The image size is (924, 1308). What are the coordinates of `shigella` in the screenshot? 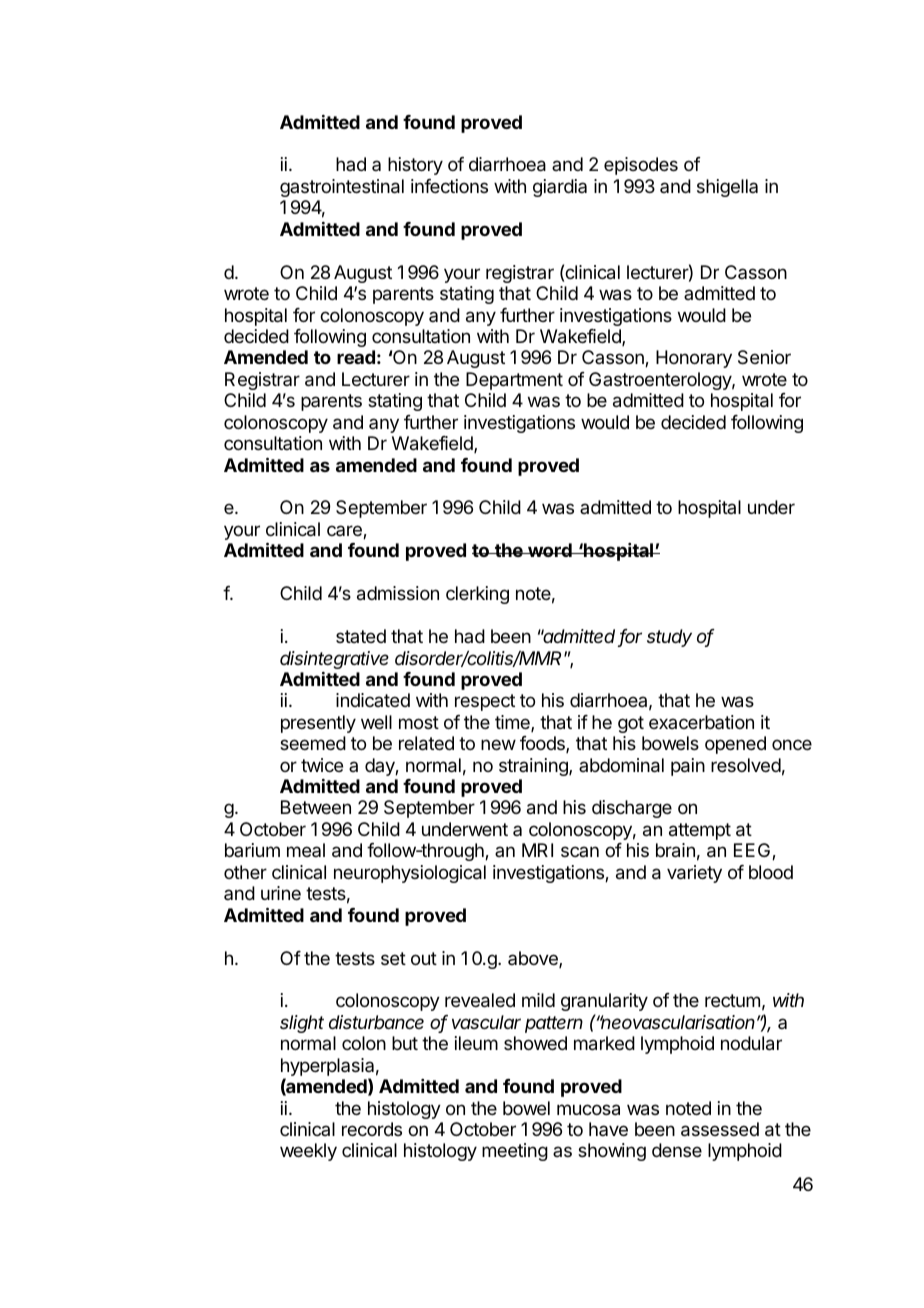 It's located at (727, 188).
